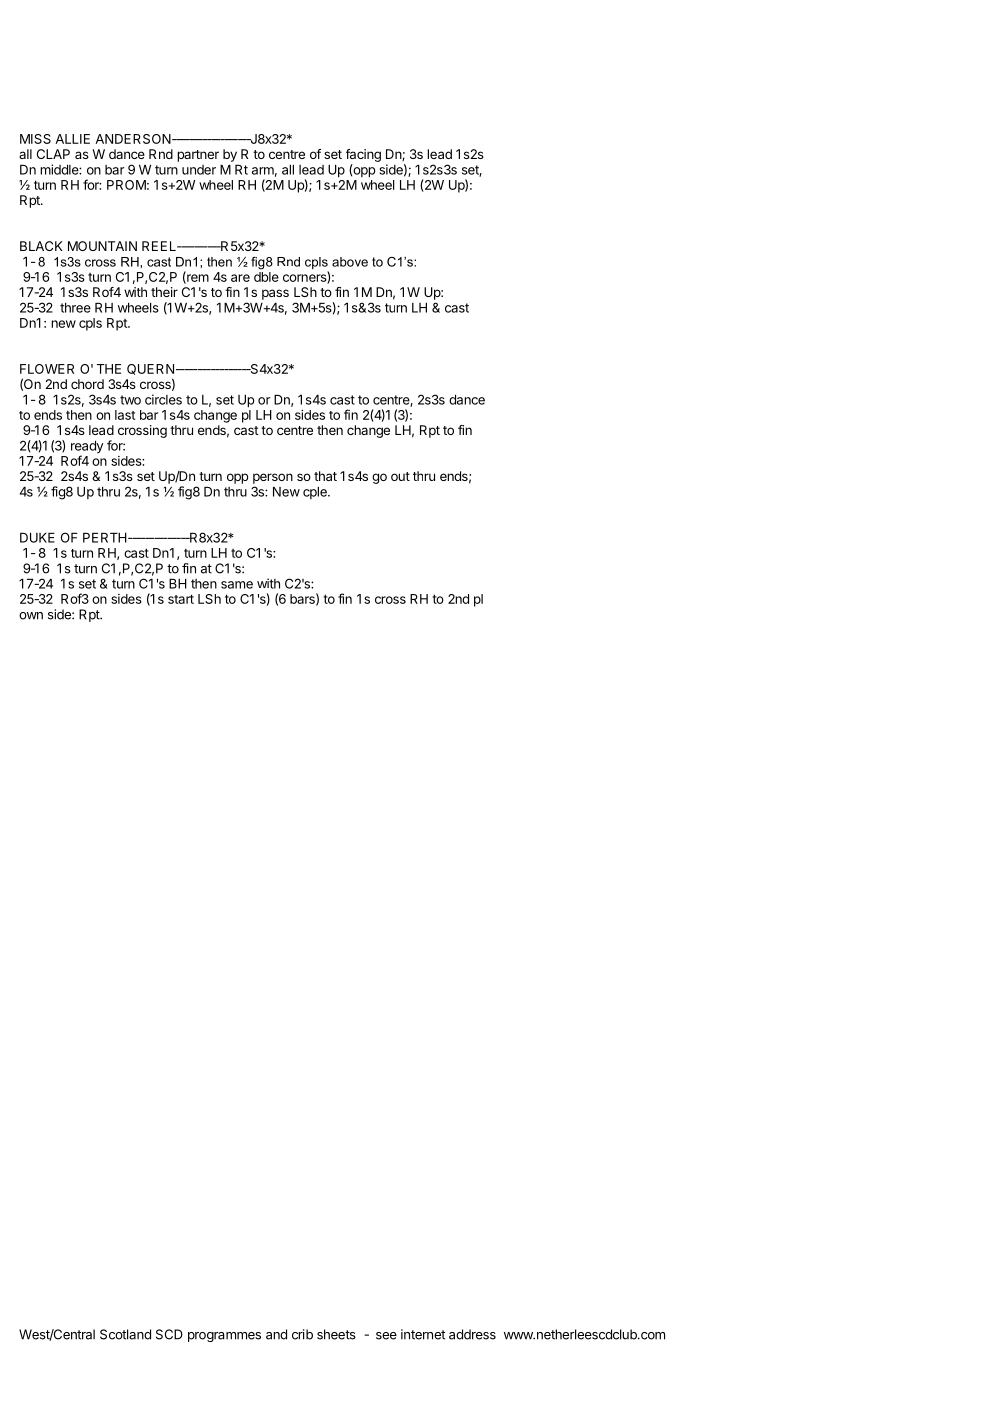 The height and width of the screenshot is (1403, 992). I want to click on out, so click(400, 476).
